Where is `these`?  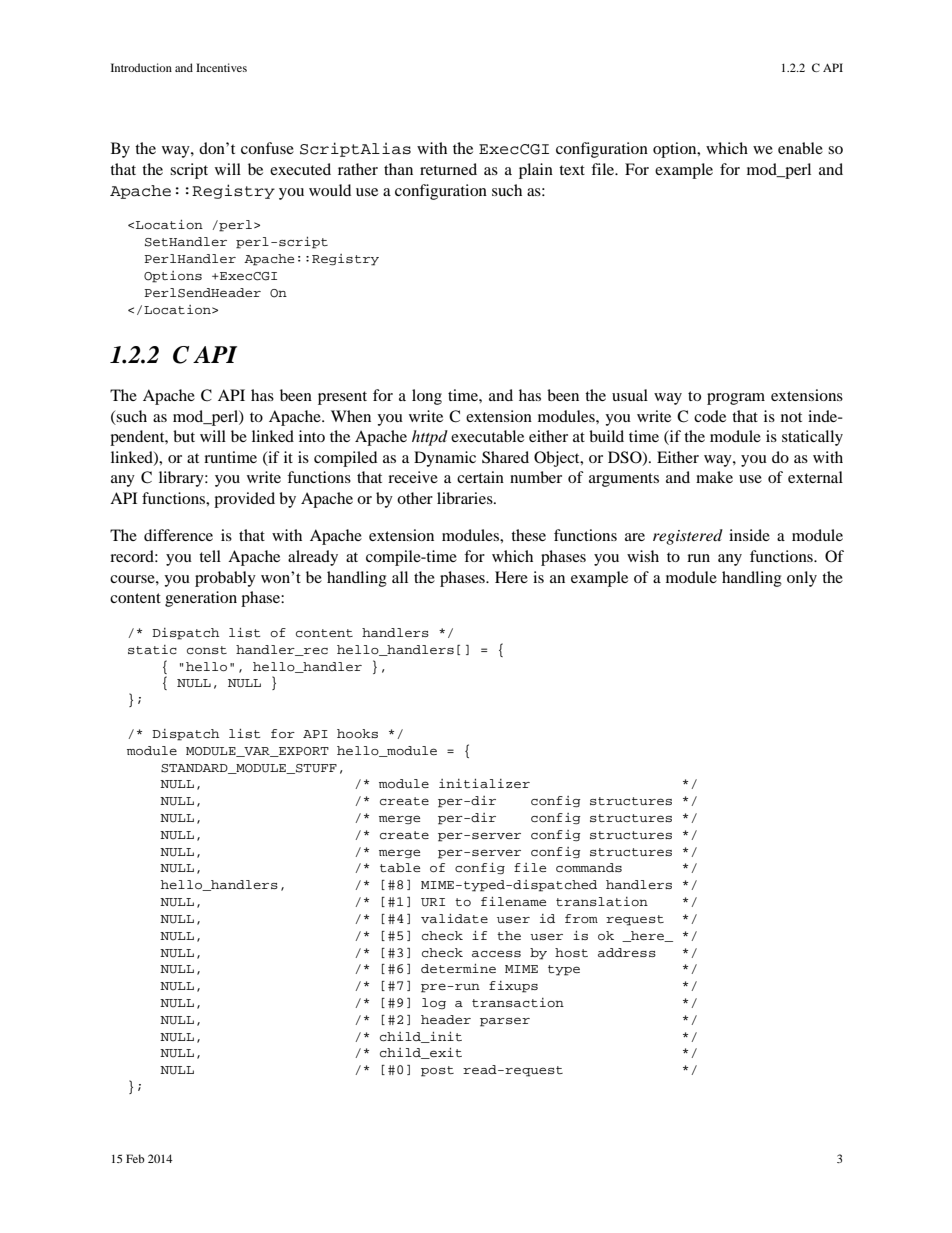
these is located at coordinates (528, 535).
